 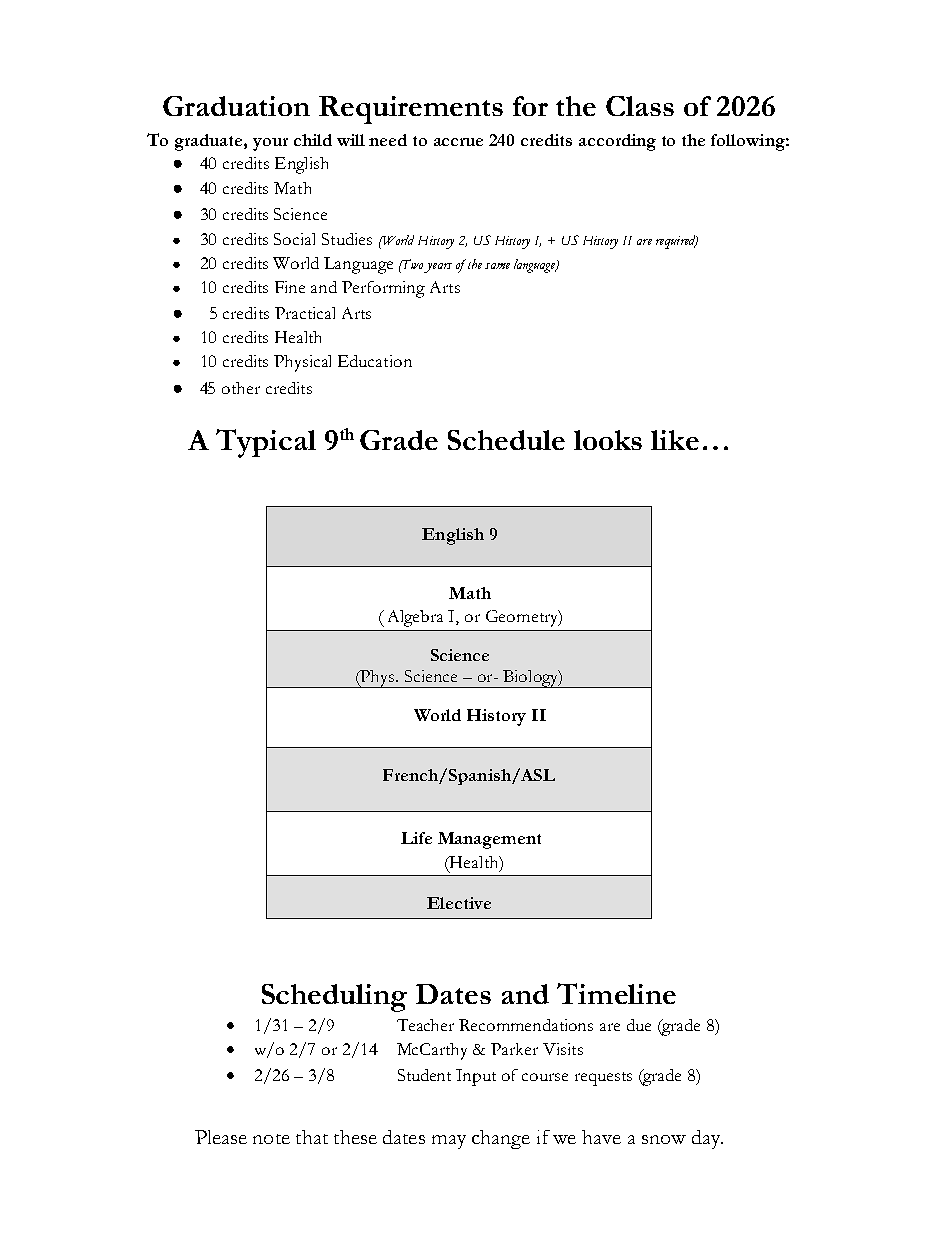 I want to click on Life, so click(x=416, y=838).
